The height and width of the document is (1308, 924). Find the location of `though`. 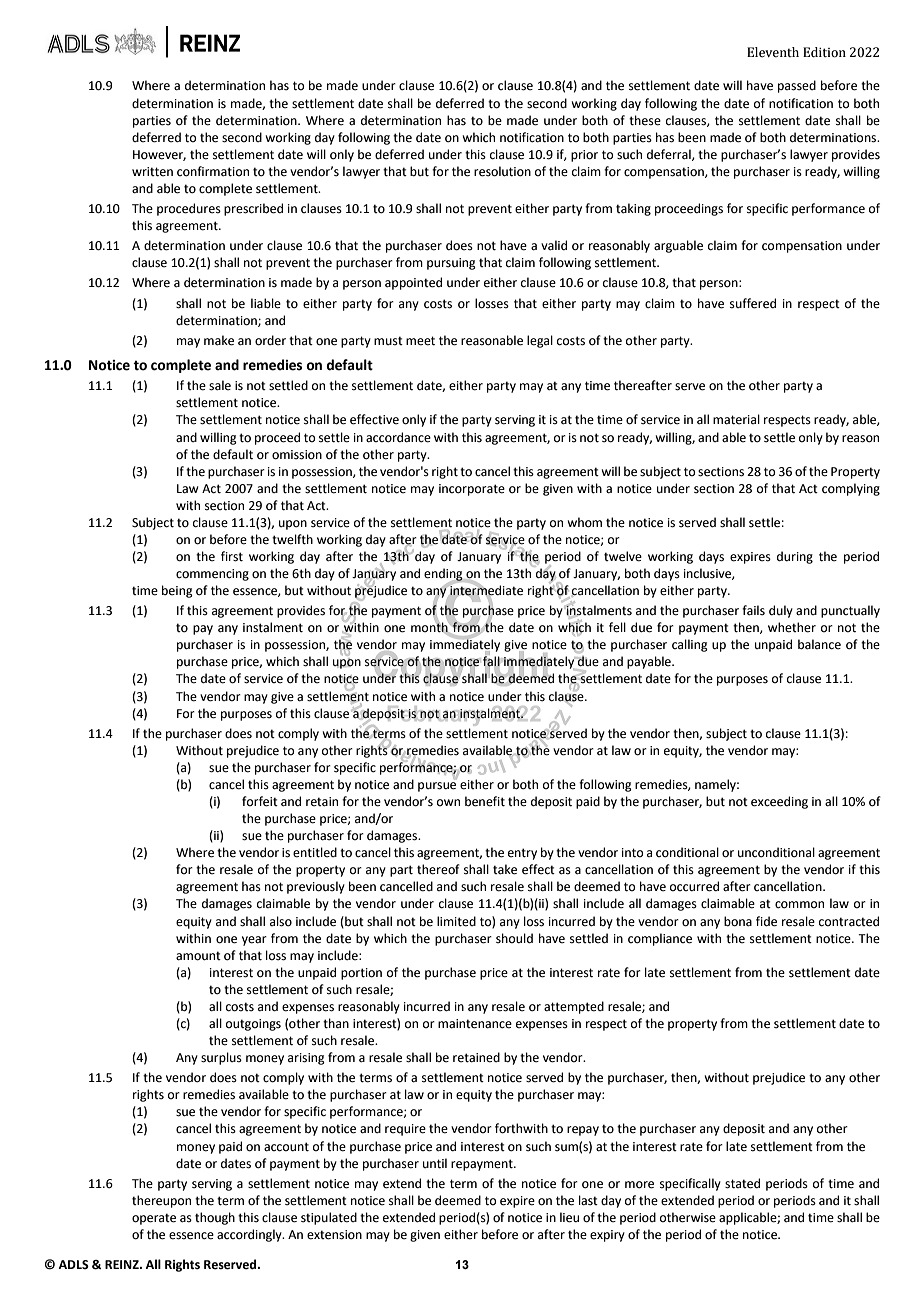

though is located at coordinates (215, 1218).
